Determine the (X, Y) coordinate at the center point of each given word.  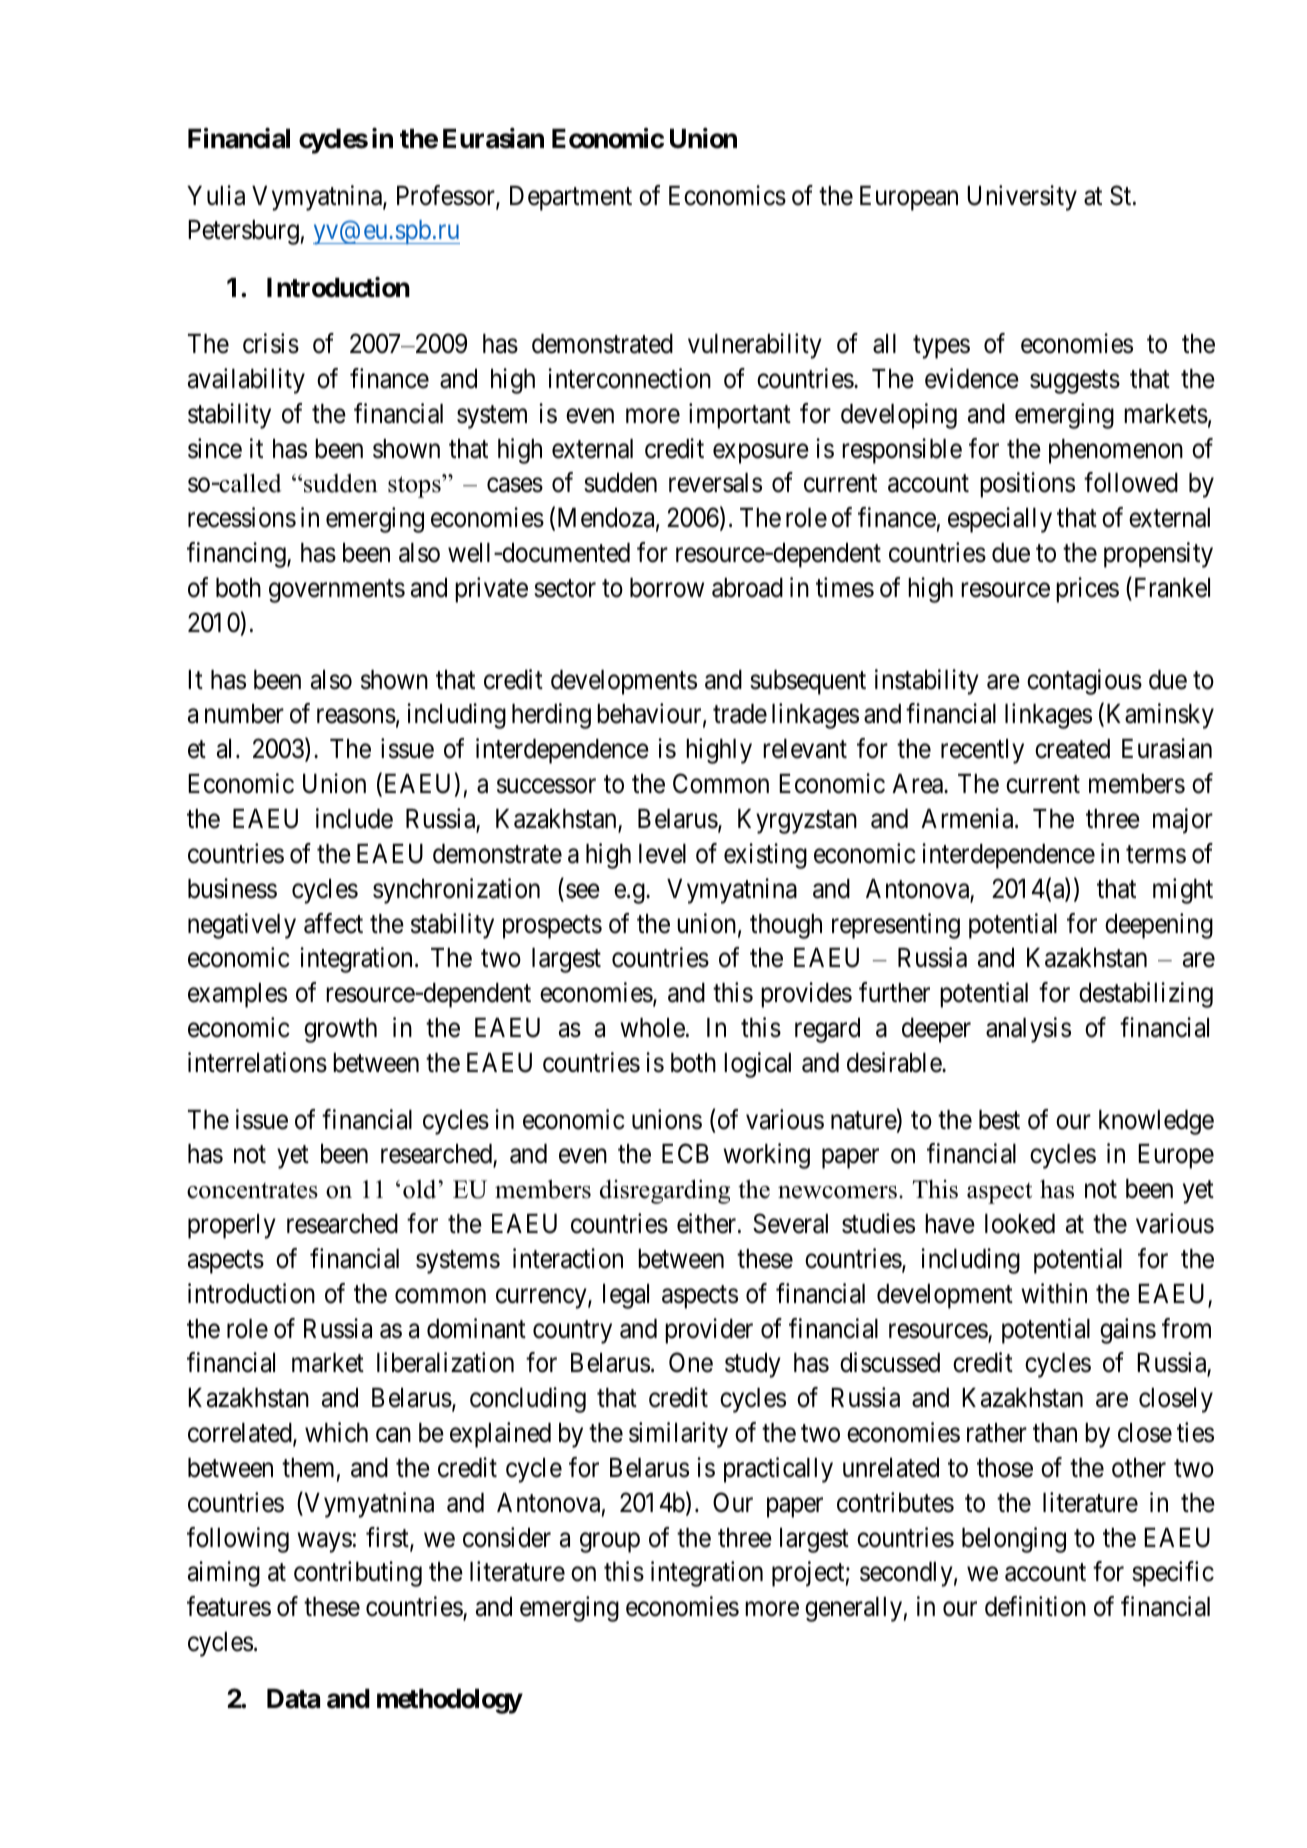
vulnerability (755, 346)
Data (293, 1699)
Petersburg (243, 232)
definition (1035, 1606)
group (610, 1543)
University (1022, 198)
